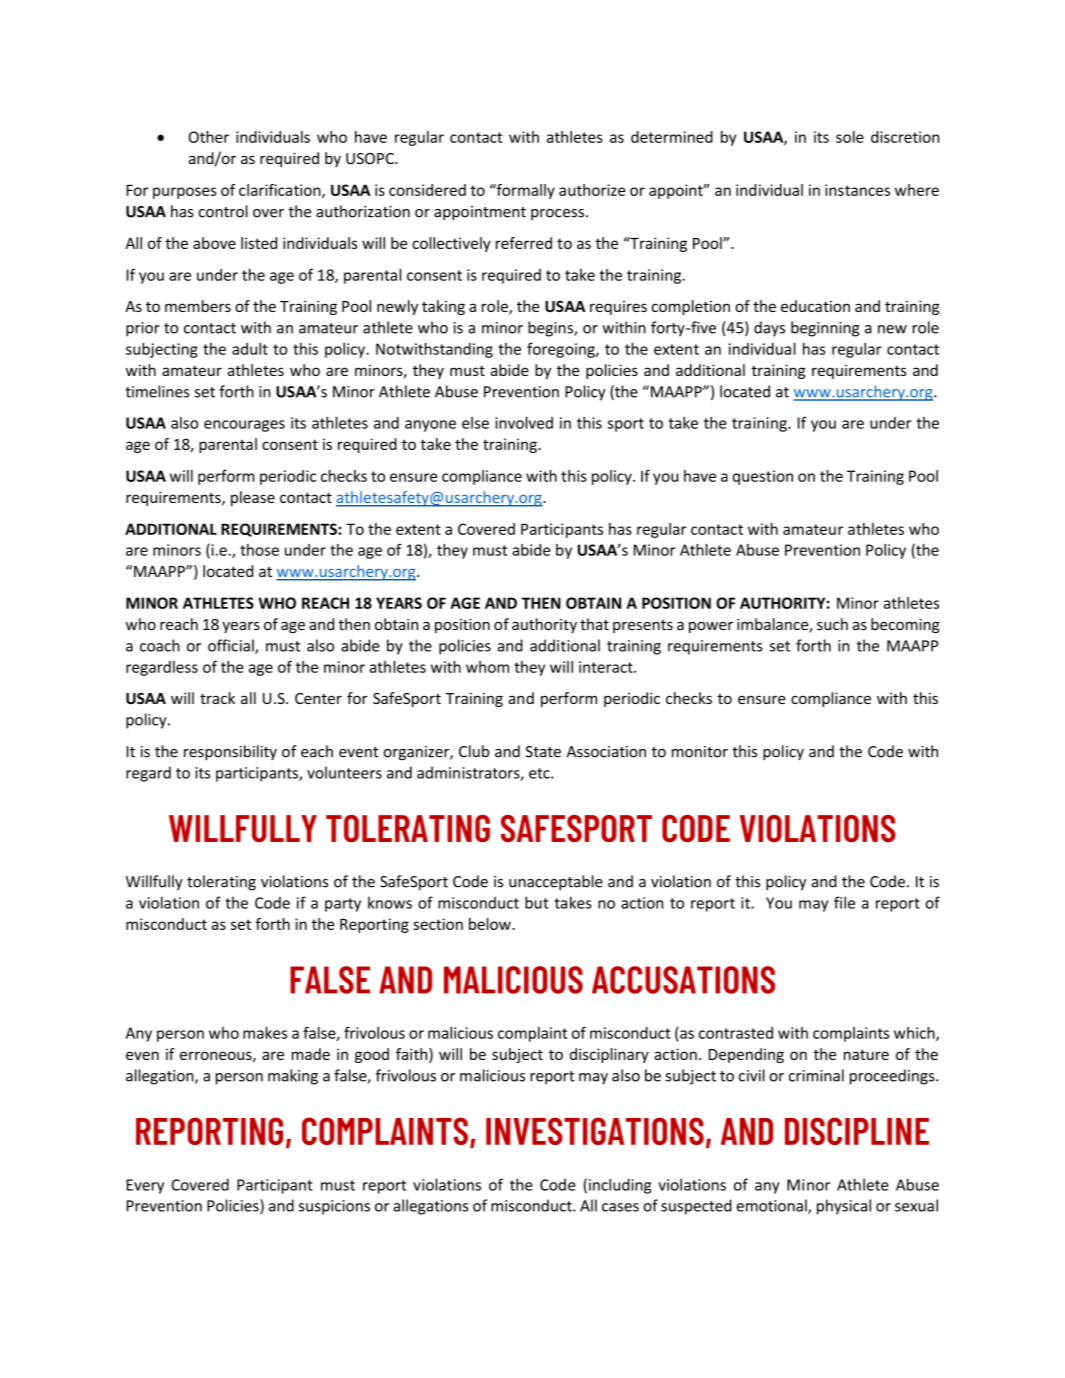 The image size is (1065, 1378). Describe the element at coordinates (844, 1207) in the screenshot. I see `physical` at that location.
